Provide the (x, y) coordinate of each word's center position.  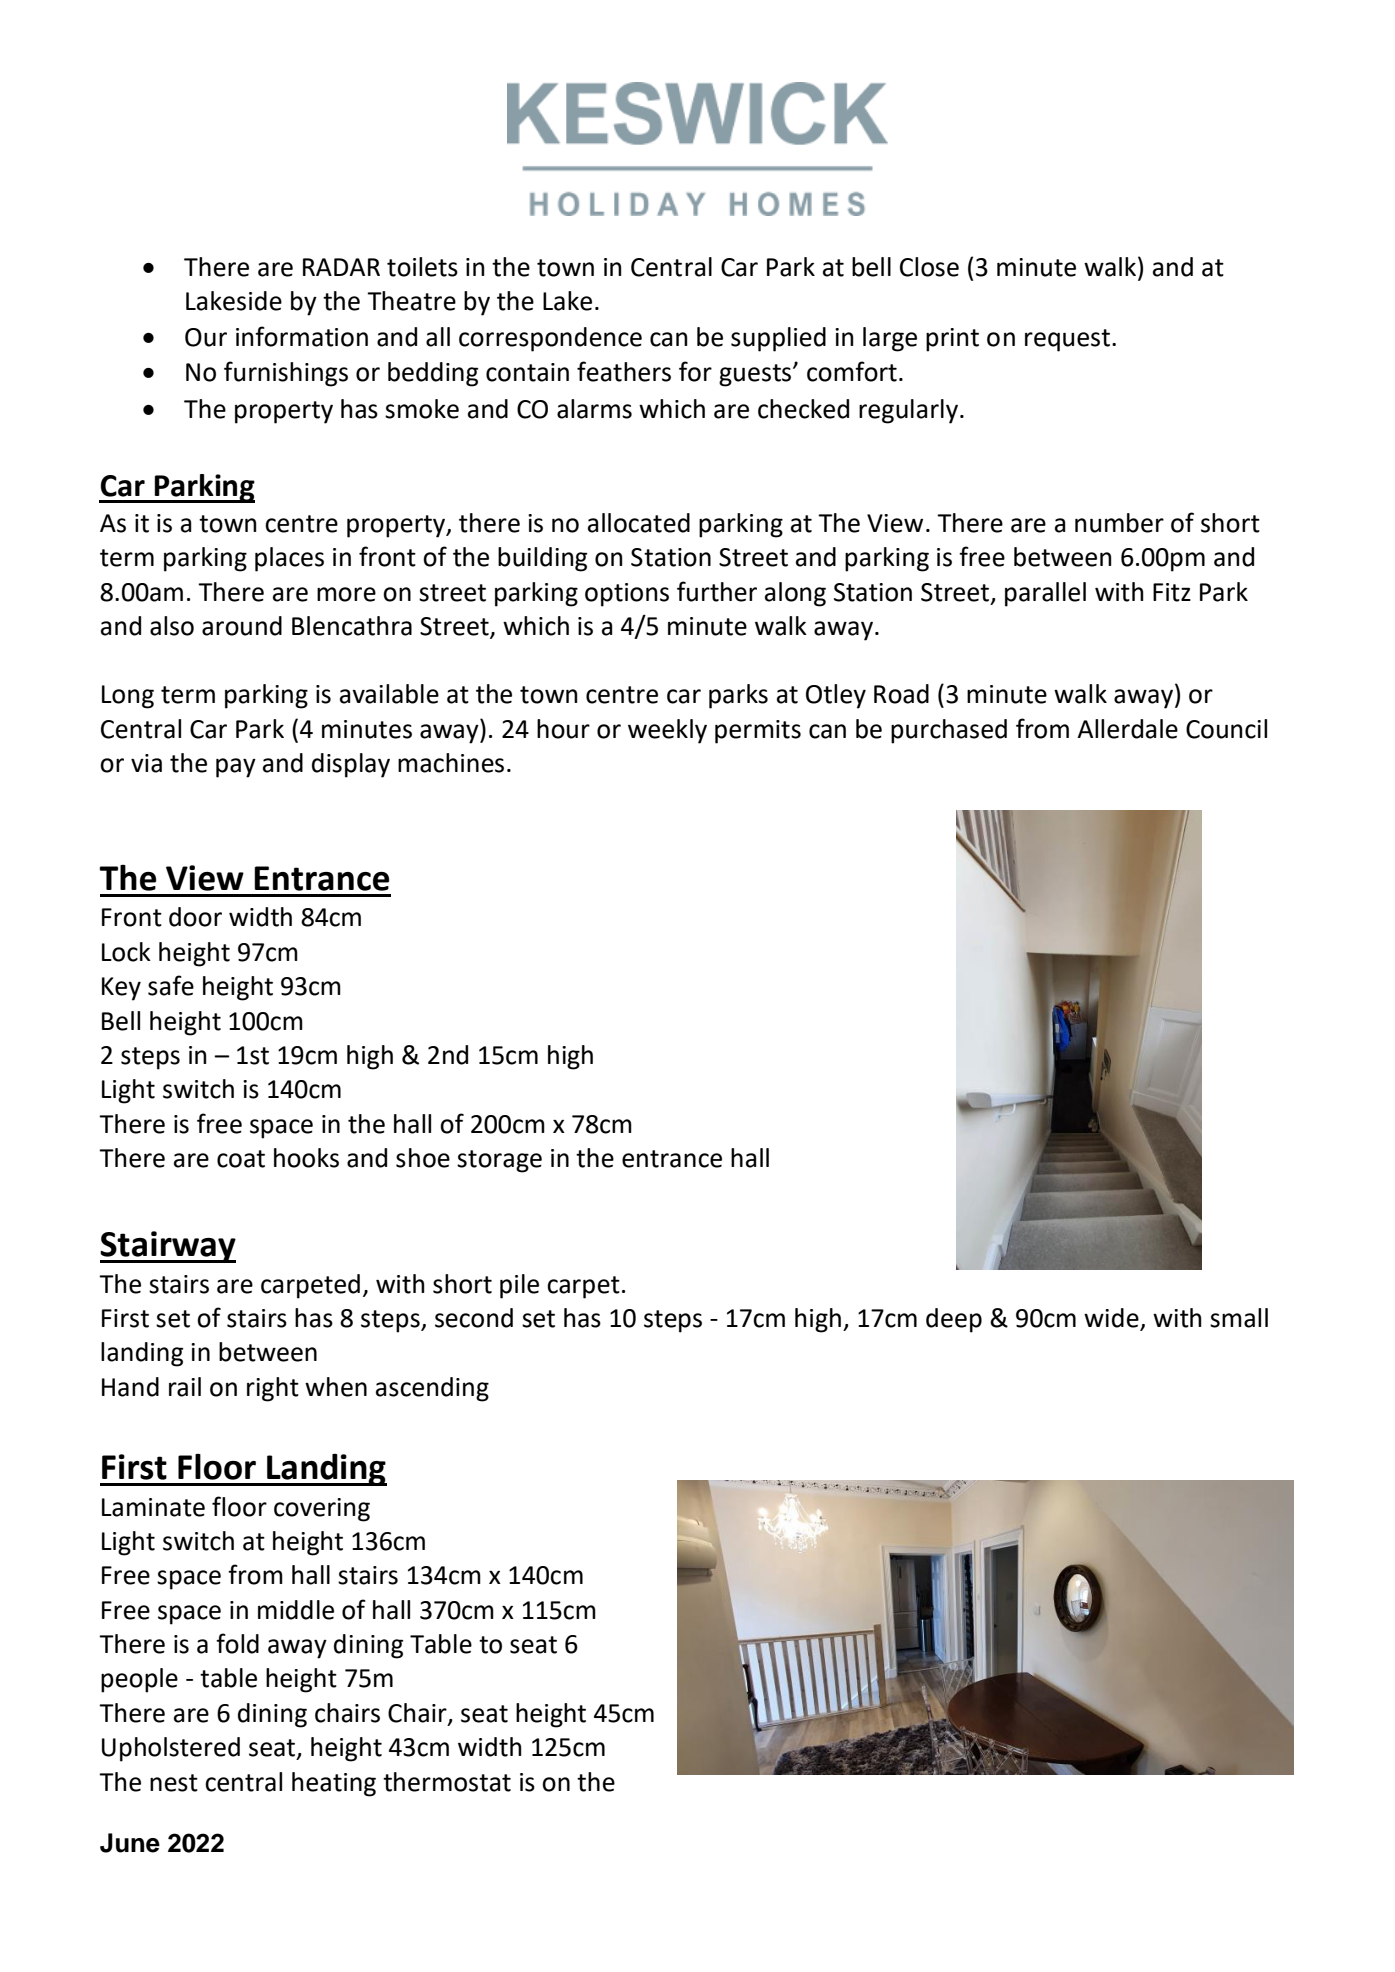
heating (334, 1784)
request (1067, 340)
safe (171, 985)
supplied (778, 339)
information (302, 336)
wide (1112, 1319)
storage (499, 1161)
